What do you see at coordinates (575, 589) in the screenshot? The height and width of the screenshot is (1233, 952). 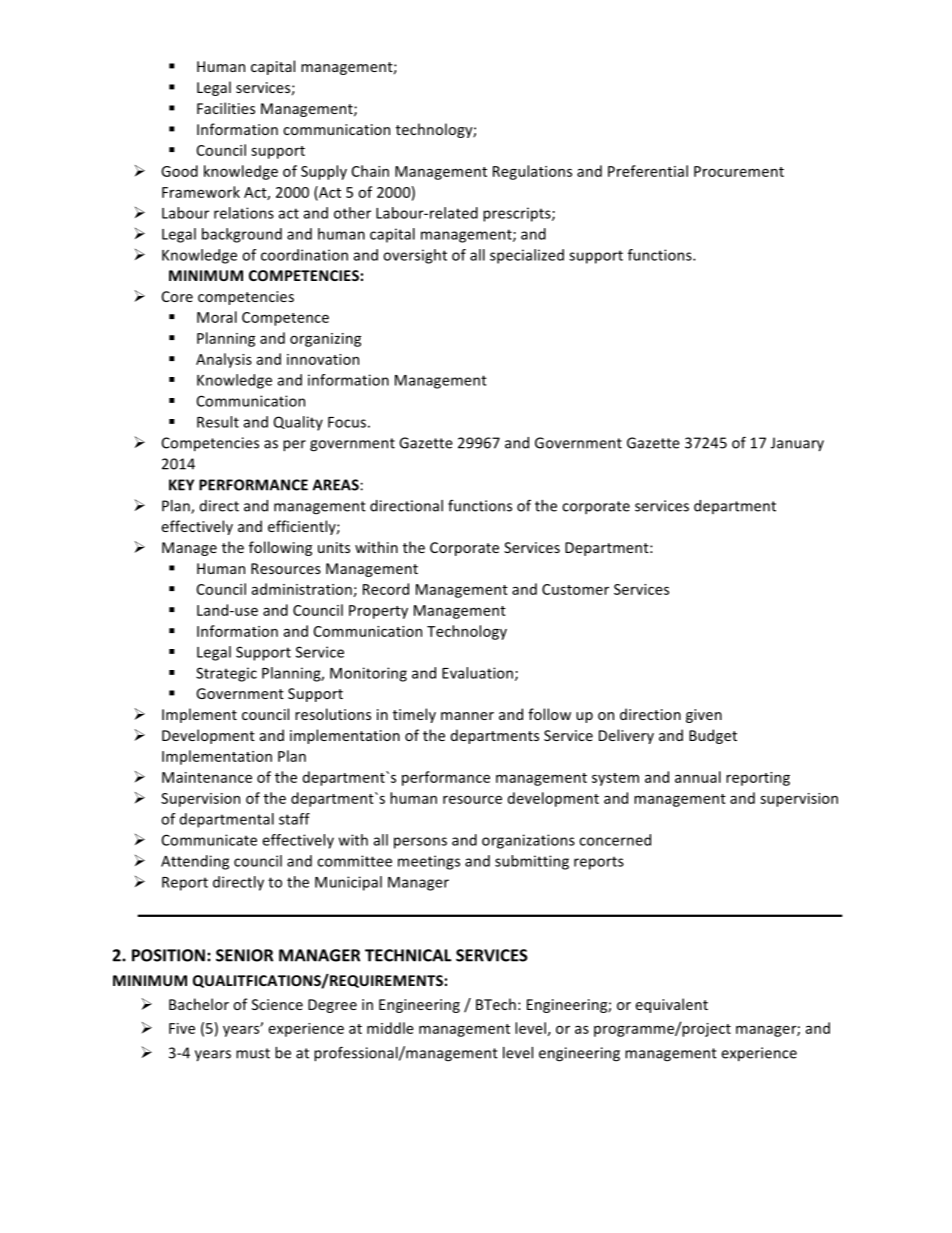 I see `Customer` at bounding box center [575, 589].
